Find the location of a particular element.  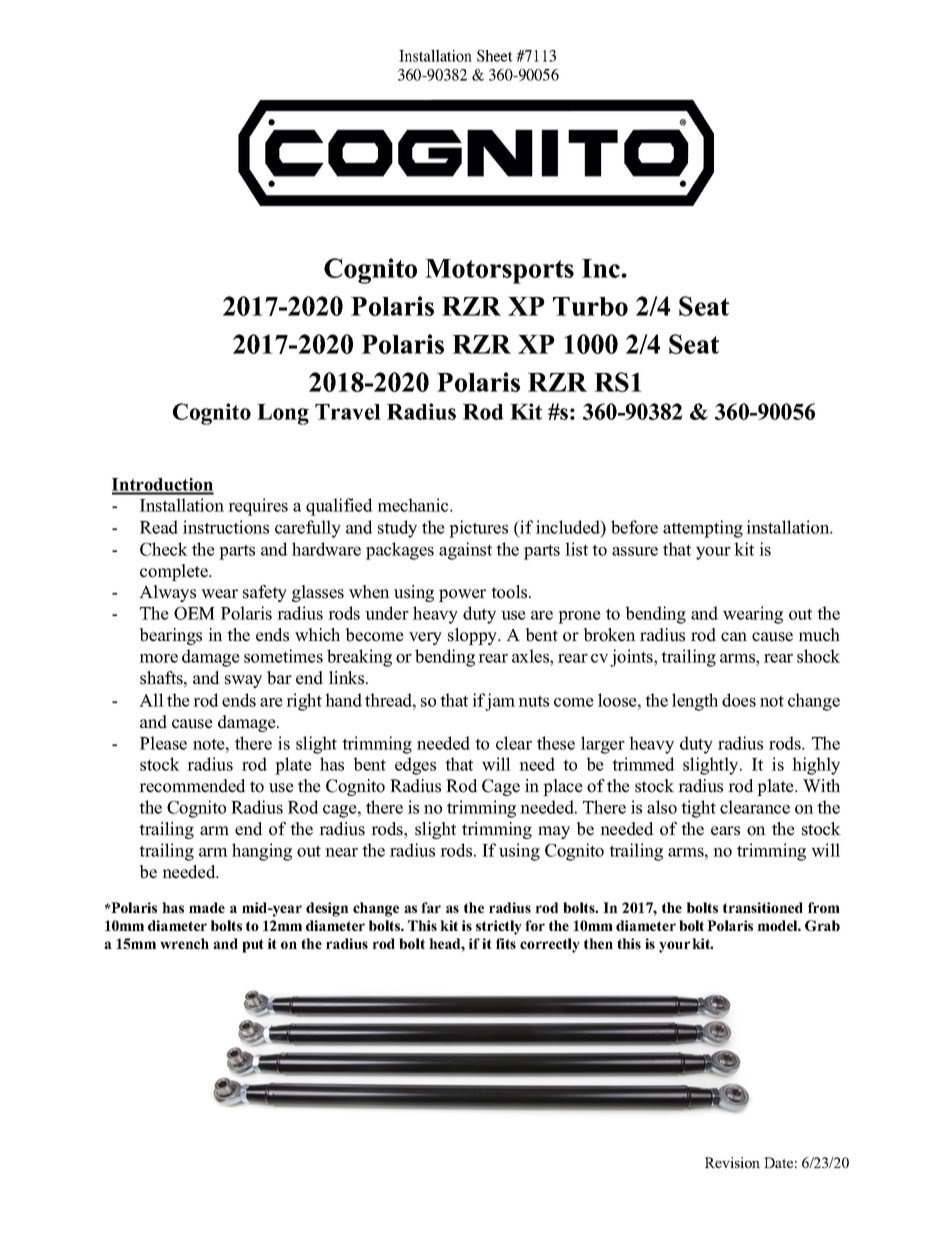

fits is located at coordinates (506, 943).
